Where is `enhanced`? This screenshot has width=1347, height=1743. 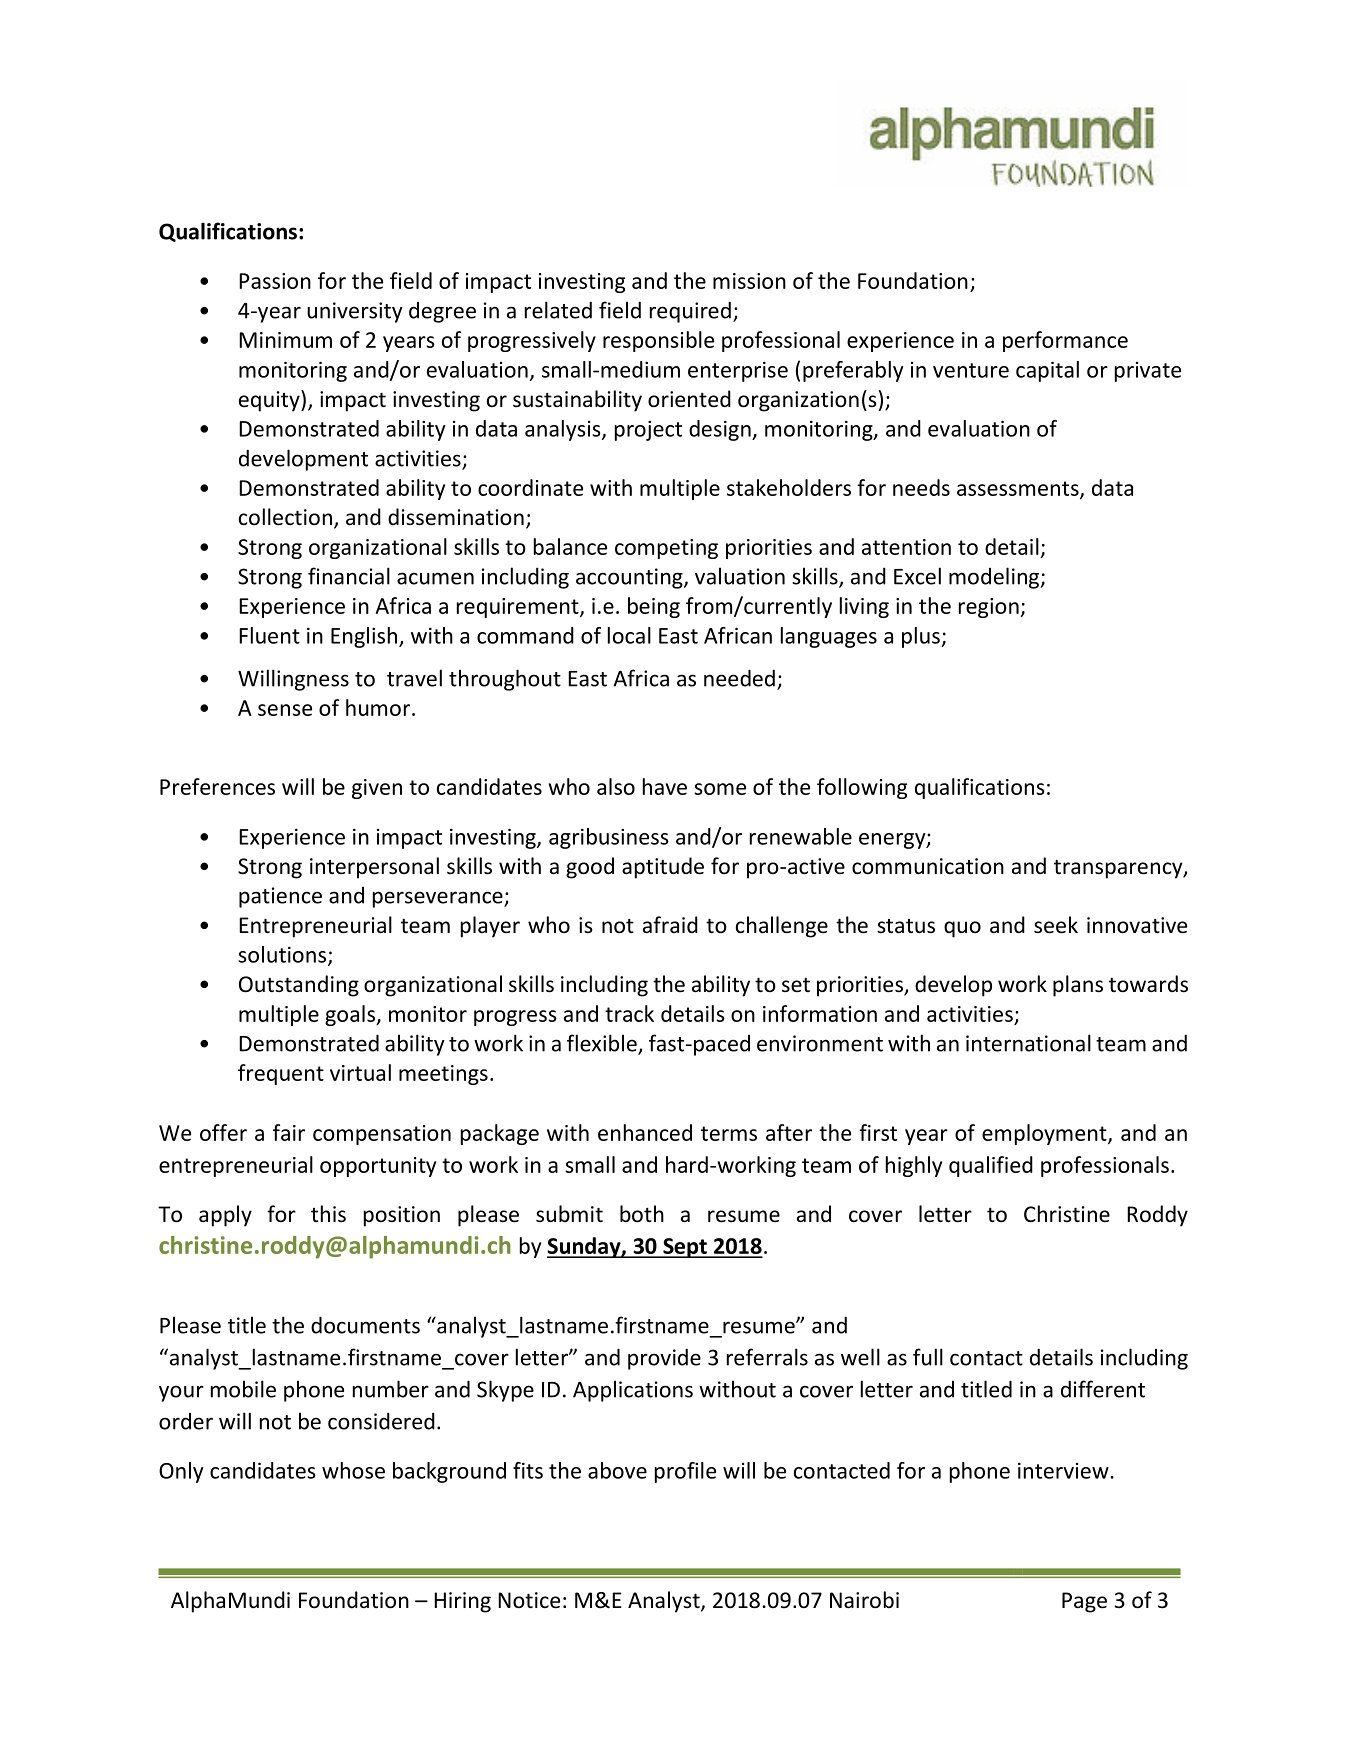
enhanced is located at coordinates (645, 1132).
